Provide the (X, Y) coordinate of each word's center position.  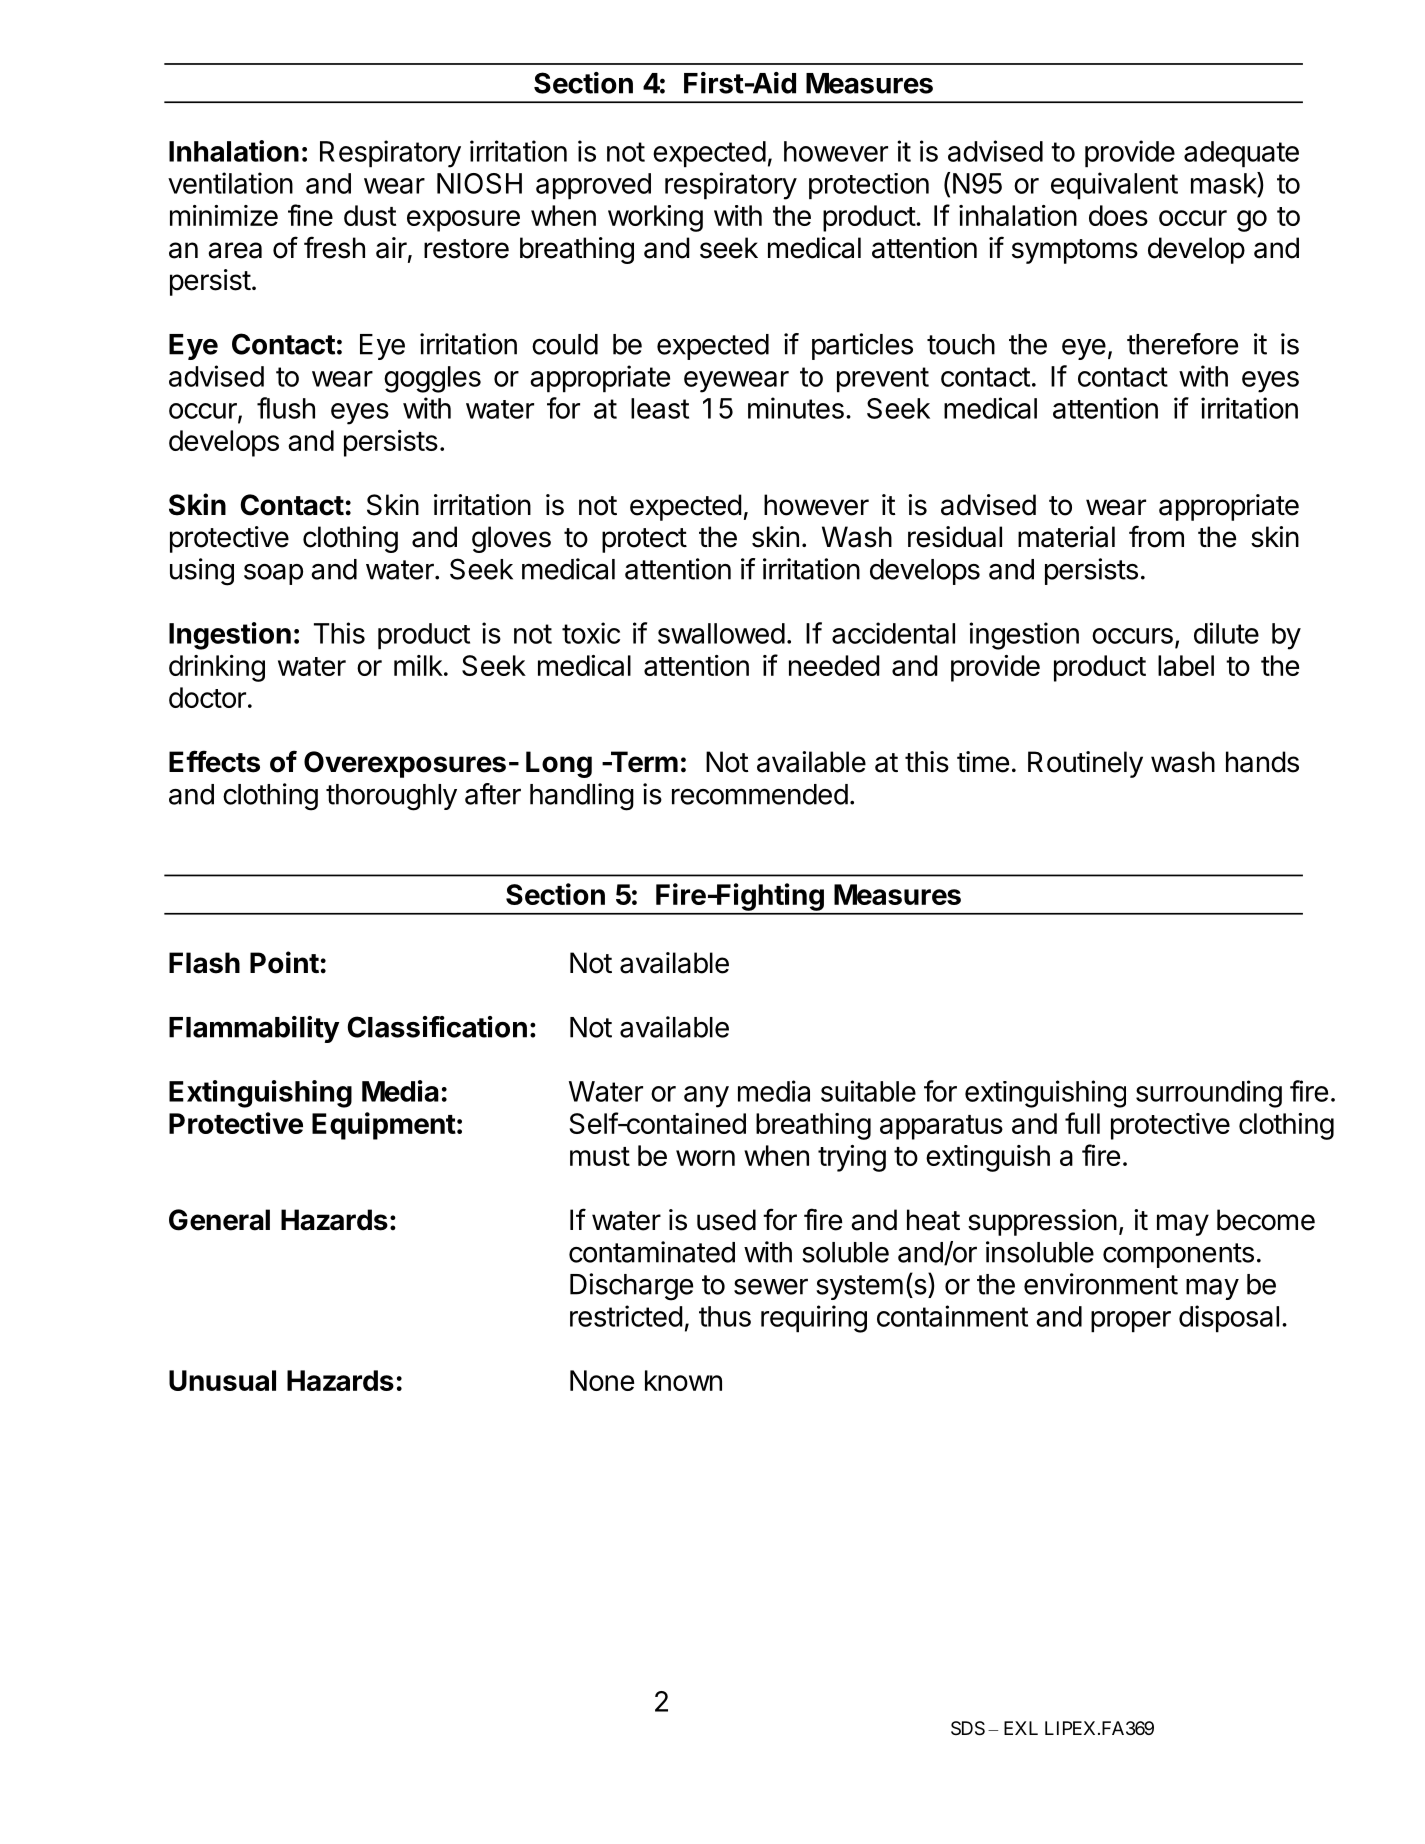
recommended (760, 794)
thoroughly (391, 797)
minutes (796, 408)
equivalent (1114, 186)
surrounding (1209, 1094)
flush (286, 408)
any (706, 1097)
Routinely (1085, 764)
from (1156, 536)
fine (310, 215)
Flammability (254, 1029)
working (655, 218)
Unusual (222, 1380)
